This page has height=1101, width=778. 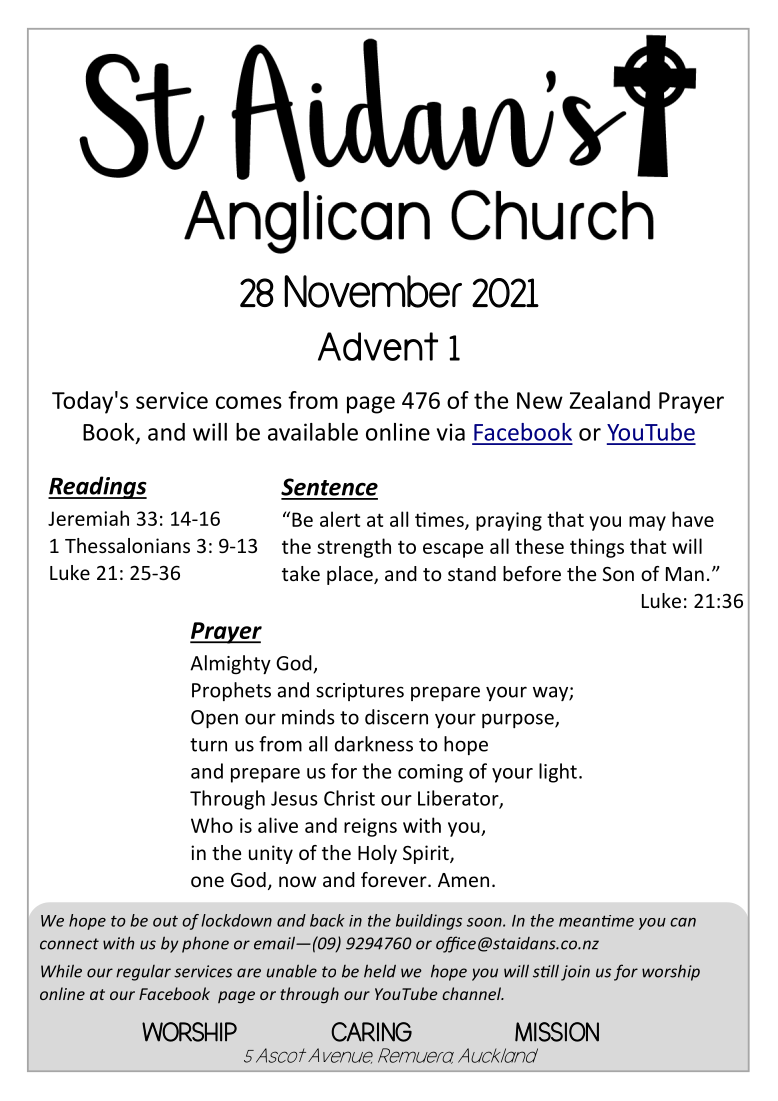 What do you see at coordinates (558, 773) in the page?
I see `light` at bounding box center [558, 773].
